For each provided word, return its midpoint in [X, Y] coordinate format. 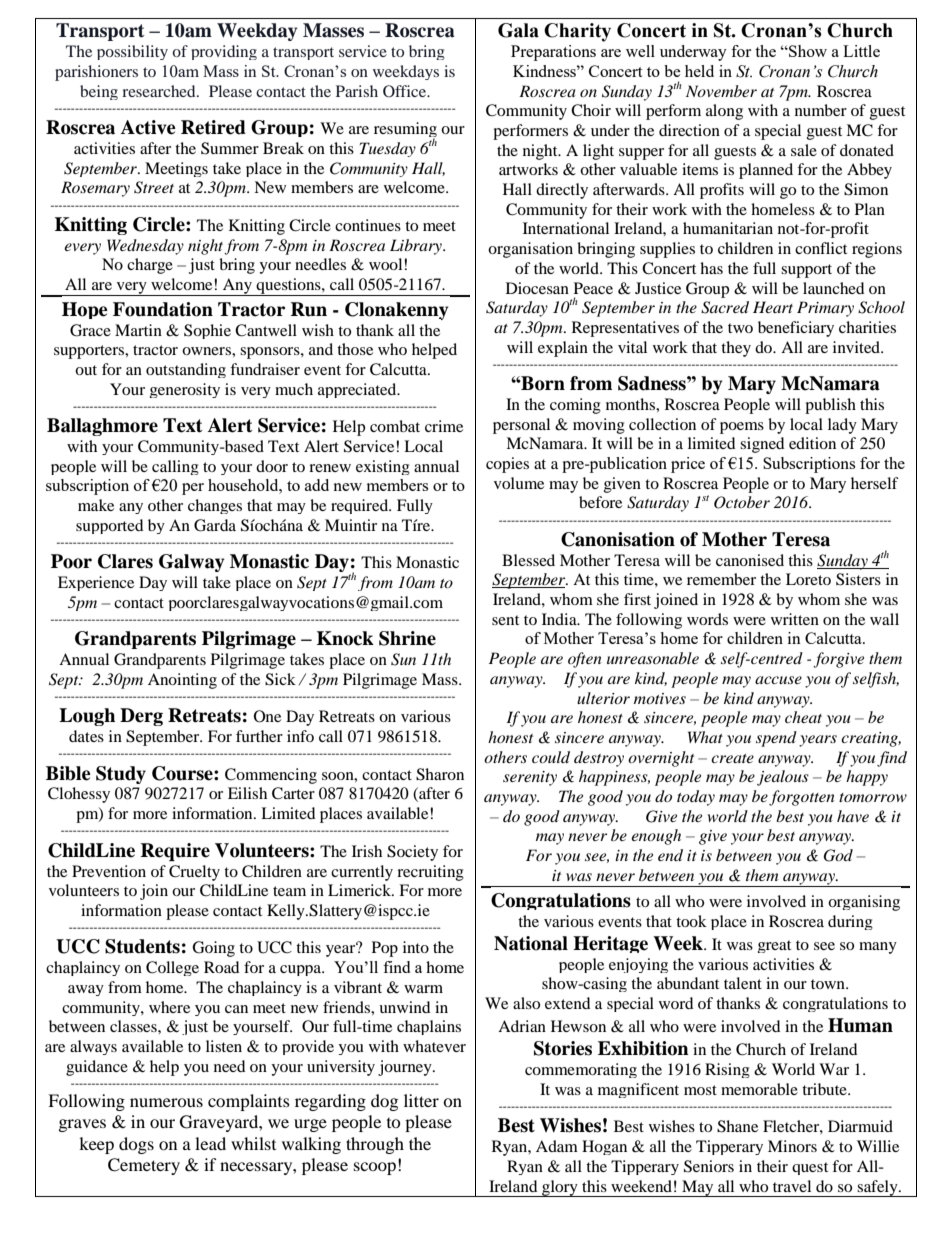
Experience [96, 583]
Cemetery [144, 1166]
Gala [518, 30]
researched [160, 91]
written [795, 619]
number [821, 110]
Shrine [407, 638]
